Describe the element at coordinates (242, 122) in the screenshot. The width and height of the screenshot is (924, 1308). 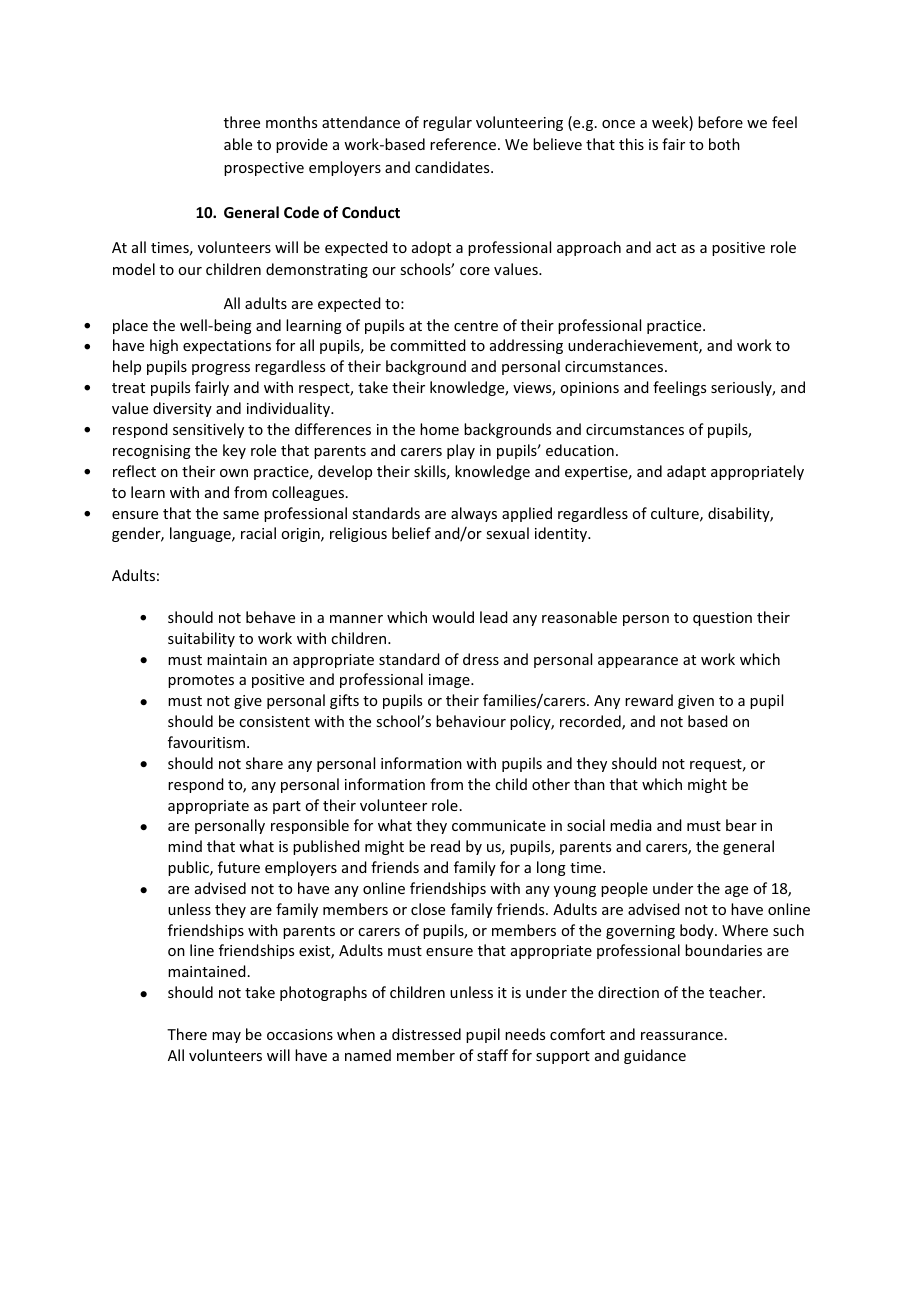
I see `three` at that location.
